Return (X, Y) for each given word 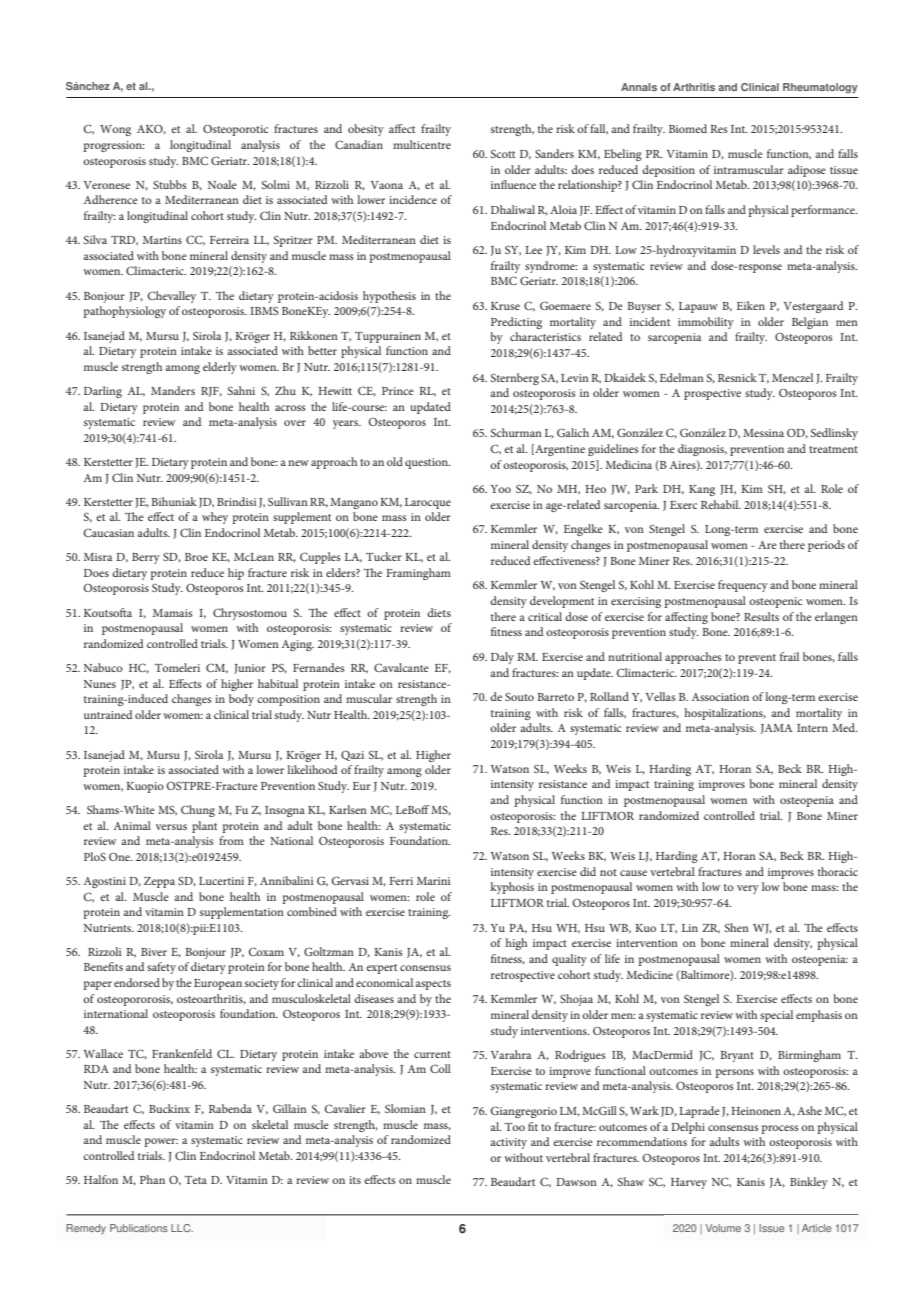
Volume (723, 1228)
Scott (503, 153)
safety (161, 968)
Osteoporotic (235, 130)
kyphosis (512, 888)
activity (508, 1143)
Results (761, 616)
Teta (196, 1180)
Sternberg (515, 379)
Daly (502, 658)
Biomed (688, 128)
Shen (737, 927)
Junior (250, 669)
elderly (220, 368)
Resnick (737, 377)
